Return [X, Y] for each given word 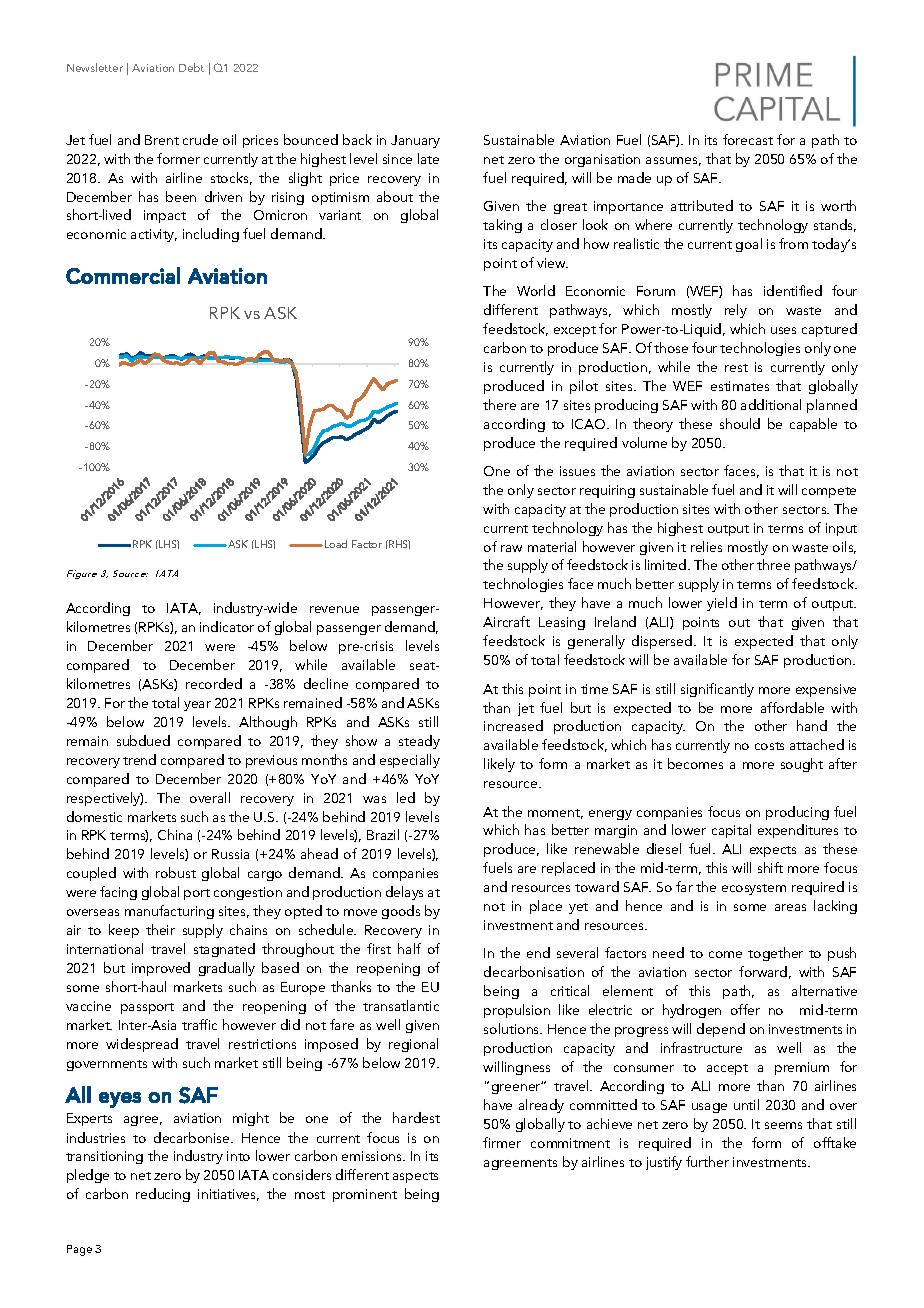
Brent [162, 140]
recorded [214, 683]
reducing [163, 1195]
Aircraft [506, 621]
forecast [748, 139]
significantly [717, 690]
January [415, 141]
